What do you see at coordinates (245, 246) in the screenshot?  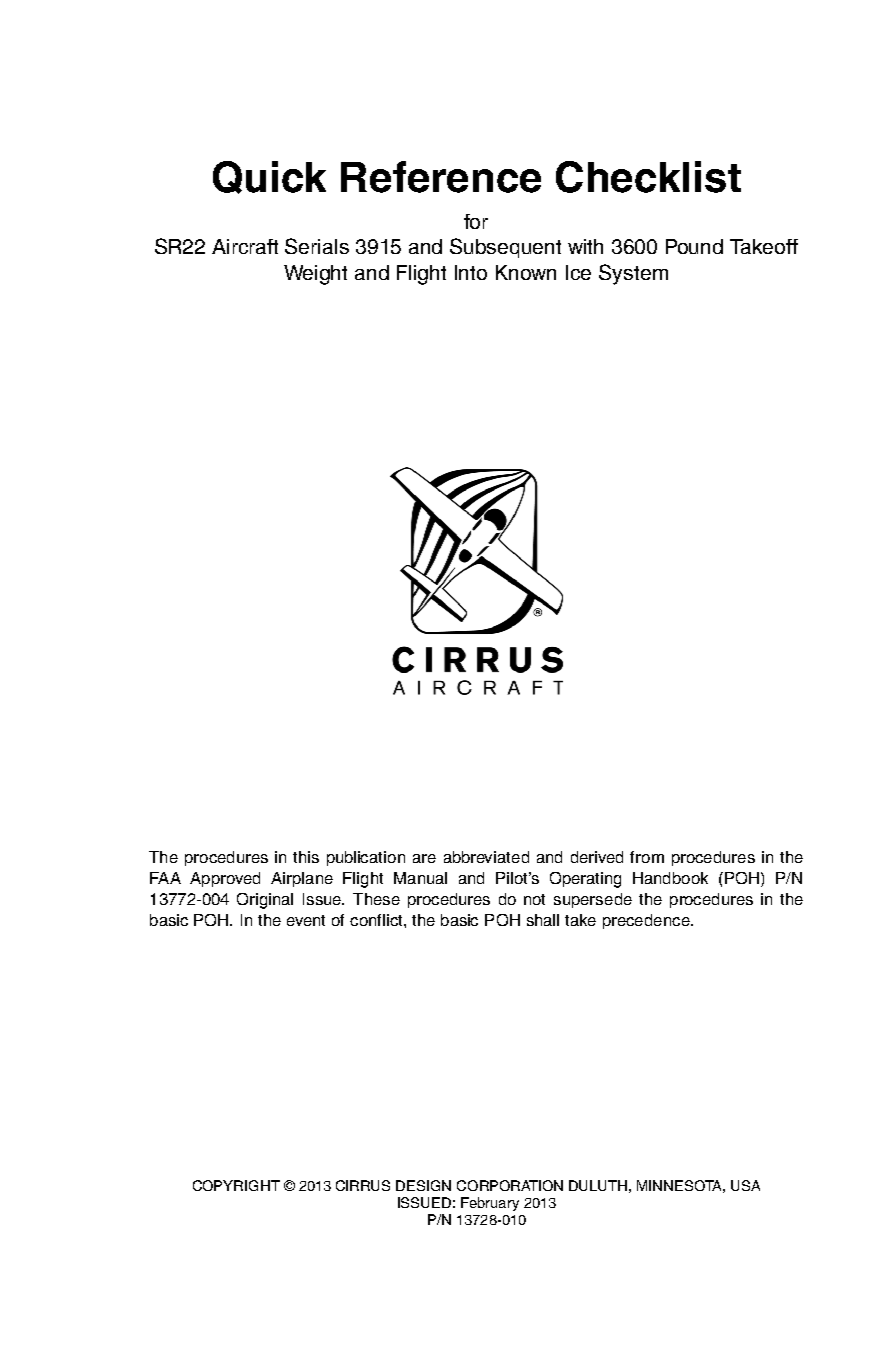 I see `Aircraft` at bounding box center [245, 246].
